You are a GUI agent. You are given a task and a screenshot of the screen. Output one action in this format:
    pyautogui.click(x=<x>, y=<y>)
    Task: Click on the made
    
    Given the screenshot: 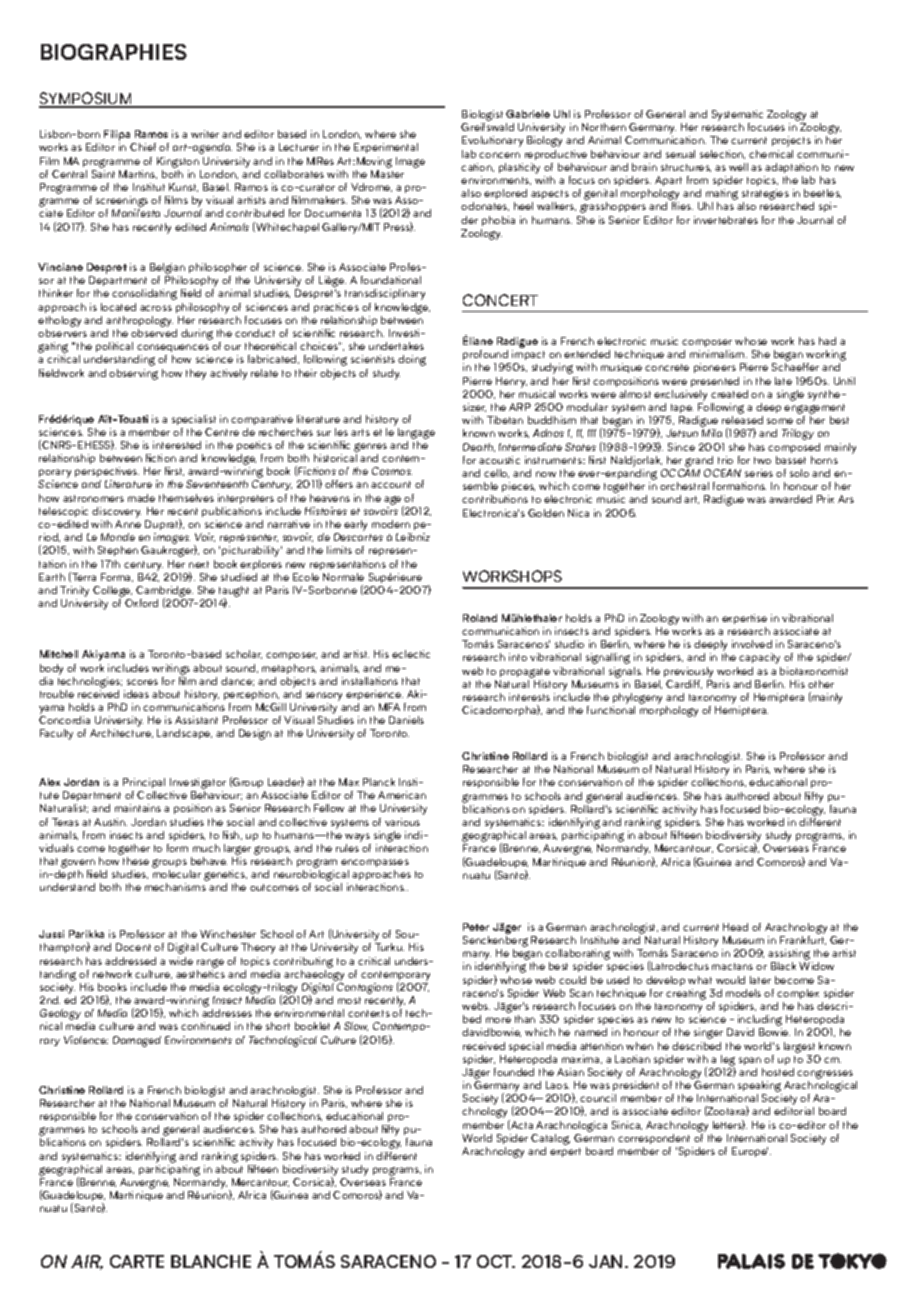 What is the action you would take?
    pyautogui.click(x=141, y=498)
